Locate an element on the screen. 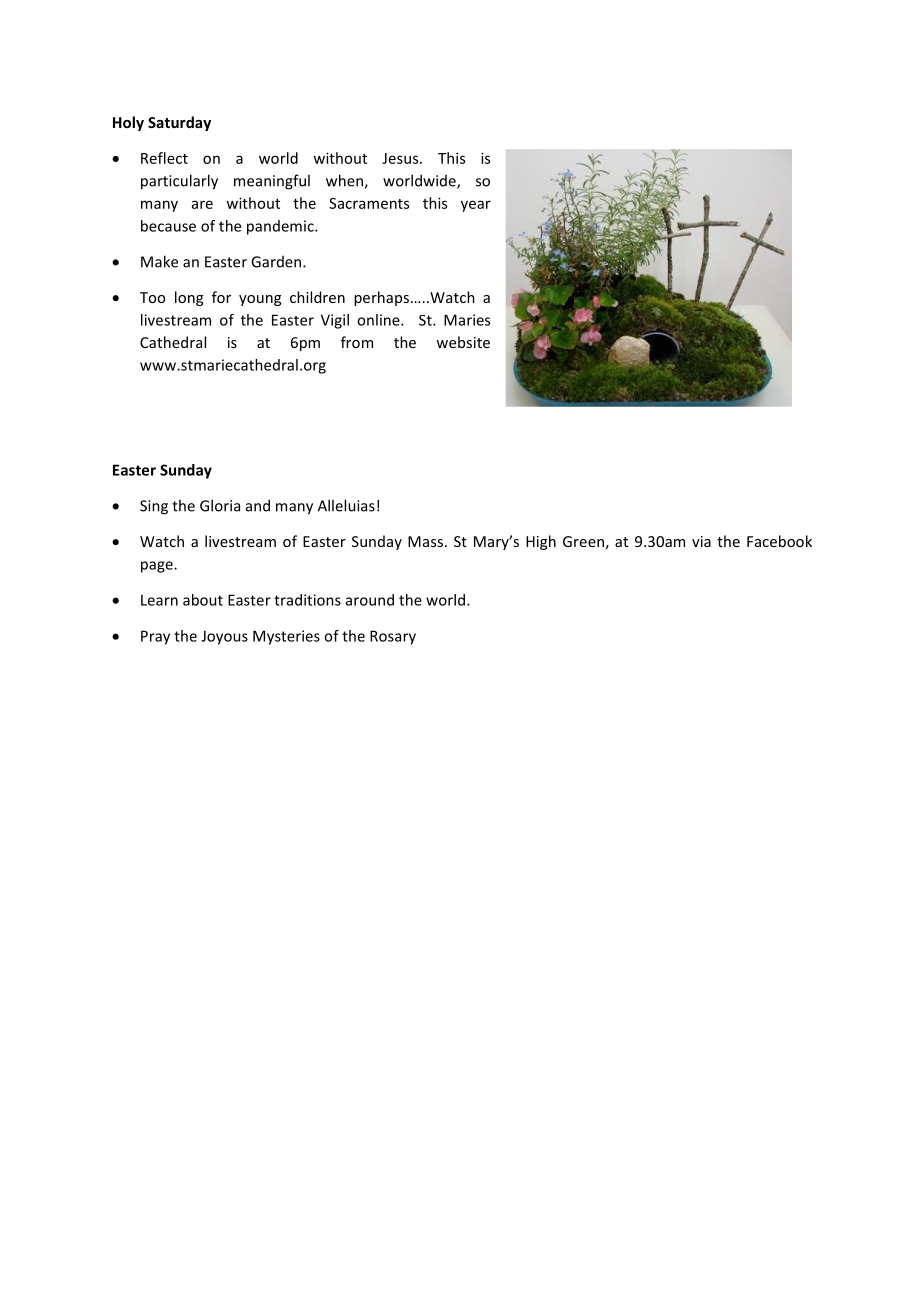 This screenshot has width=924, height=1308. for is located at coordinates (221, 297).
